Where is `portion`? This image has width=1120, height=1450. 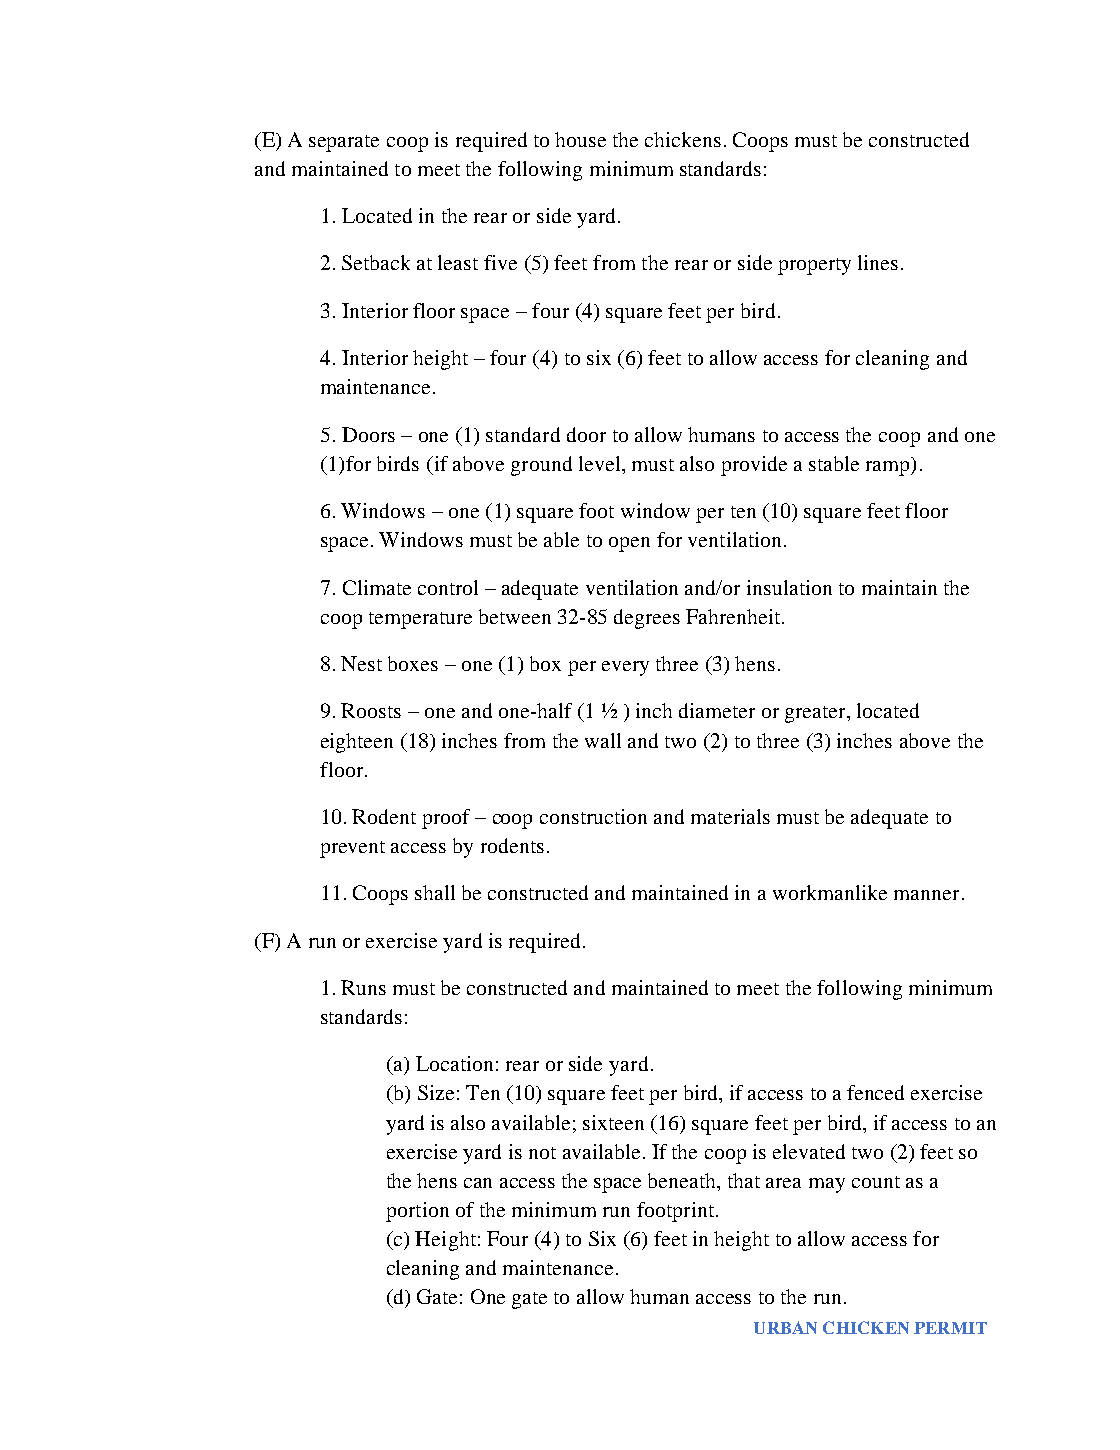 portion is located at coordinates (417, 1212).
